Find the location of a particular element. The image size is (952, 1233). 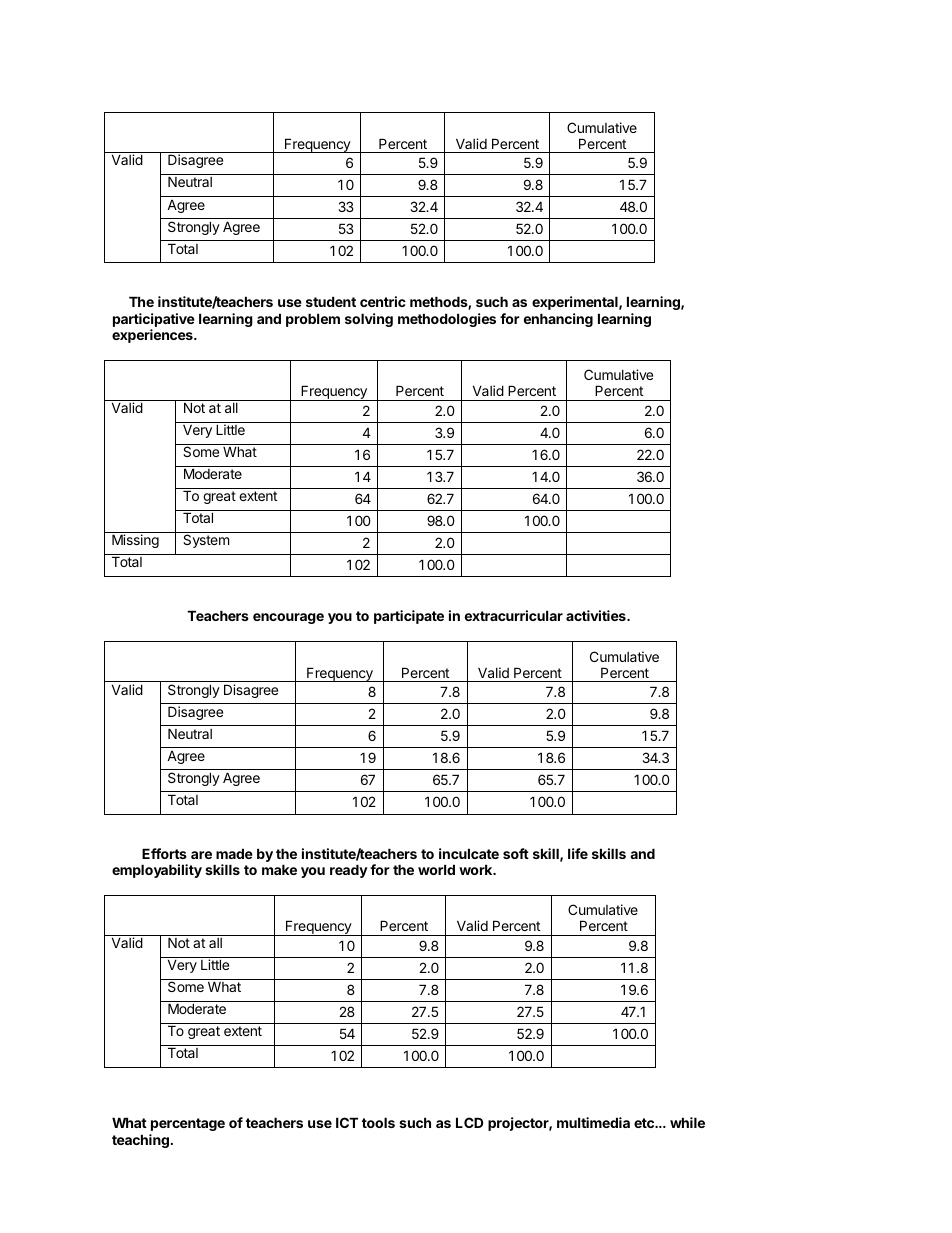

world is located at coordinates (436, 869).
